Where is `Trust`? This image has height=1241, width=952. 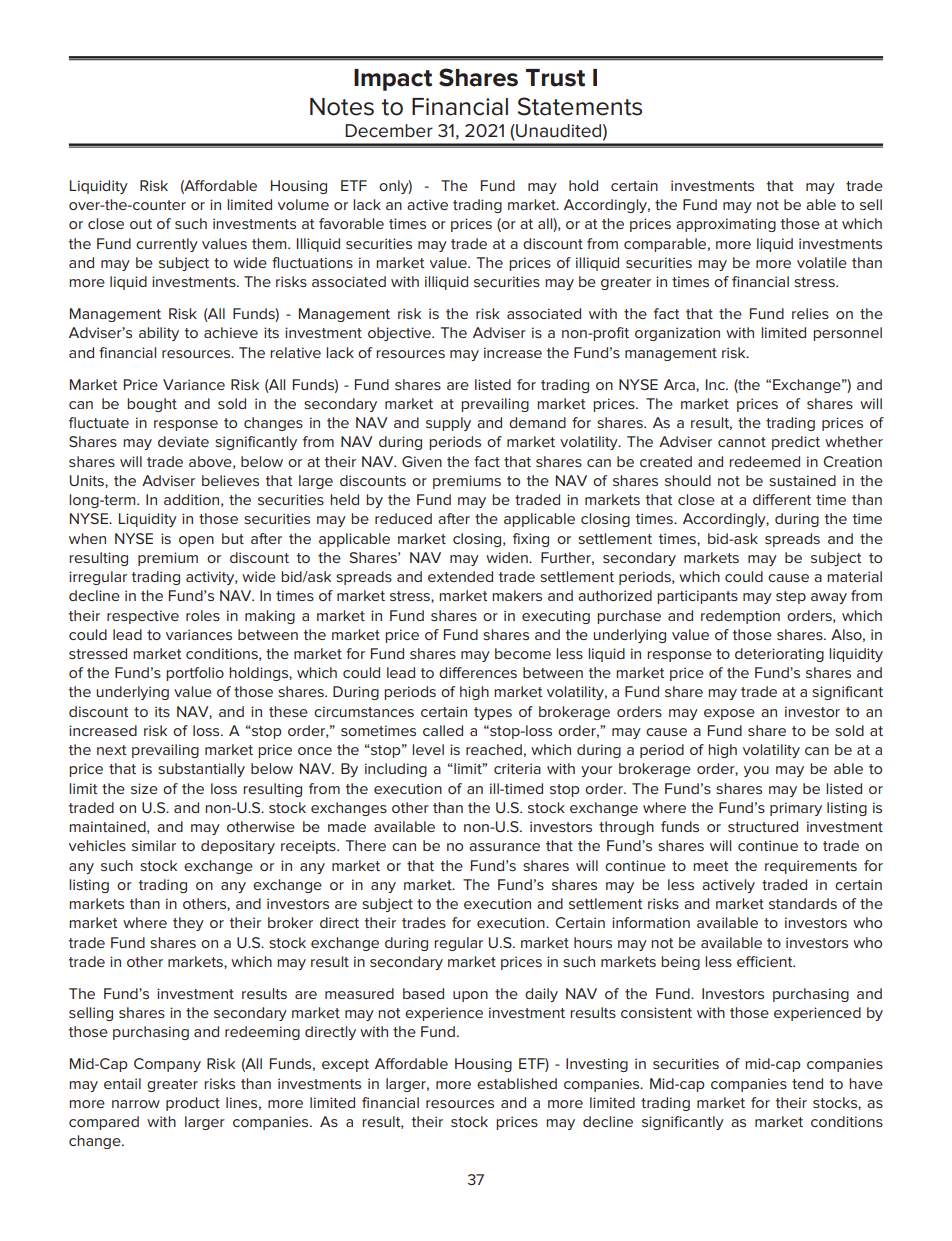
Trust is located at coordinates (555, 78).
